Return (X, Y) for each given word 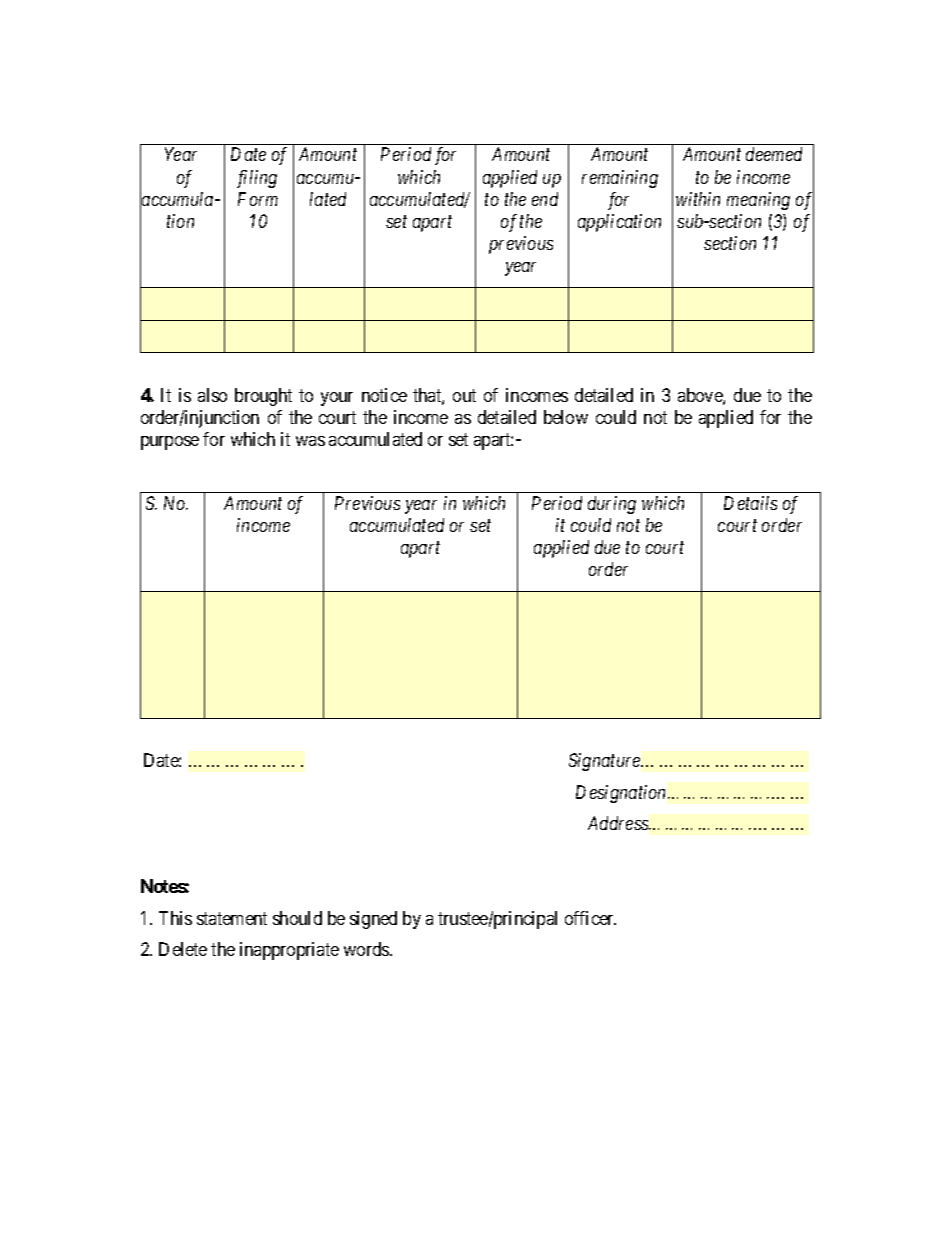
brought (263, 397)
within (698, 199)
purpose (170, 443)
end (545, 199)
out (464, 395)
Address (619, 823)
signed (373, 920)
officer (590, 918)
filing (257, 179)
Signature (606, 762)
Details (750, 503)
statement (232, 918)
